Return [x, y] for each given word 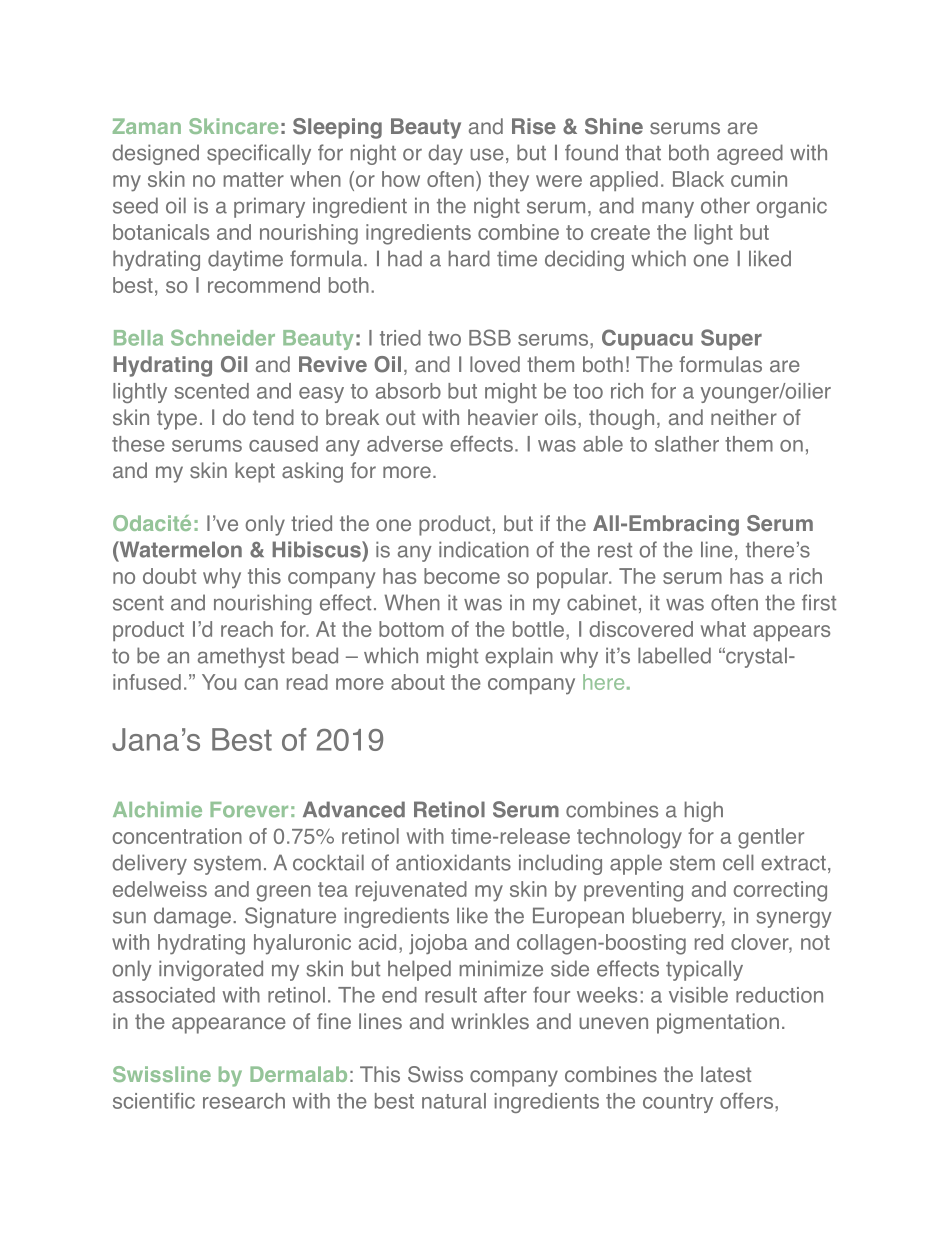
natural [454, 1101]
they [509, 181]
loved [495, 364]
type [177, 420]
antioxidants [453, 862]
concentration [177, 836]
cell [738, 862]
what [723, 629]
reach [247, 629]
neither [744, 417]
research [244, 1101]
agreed [750, 154]
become [462, 576]
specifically [259, 154]
